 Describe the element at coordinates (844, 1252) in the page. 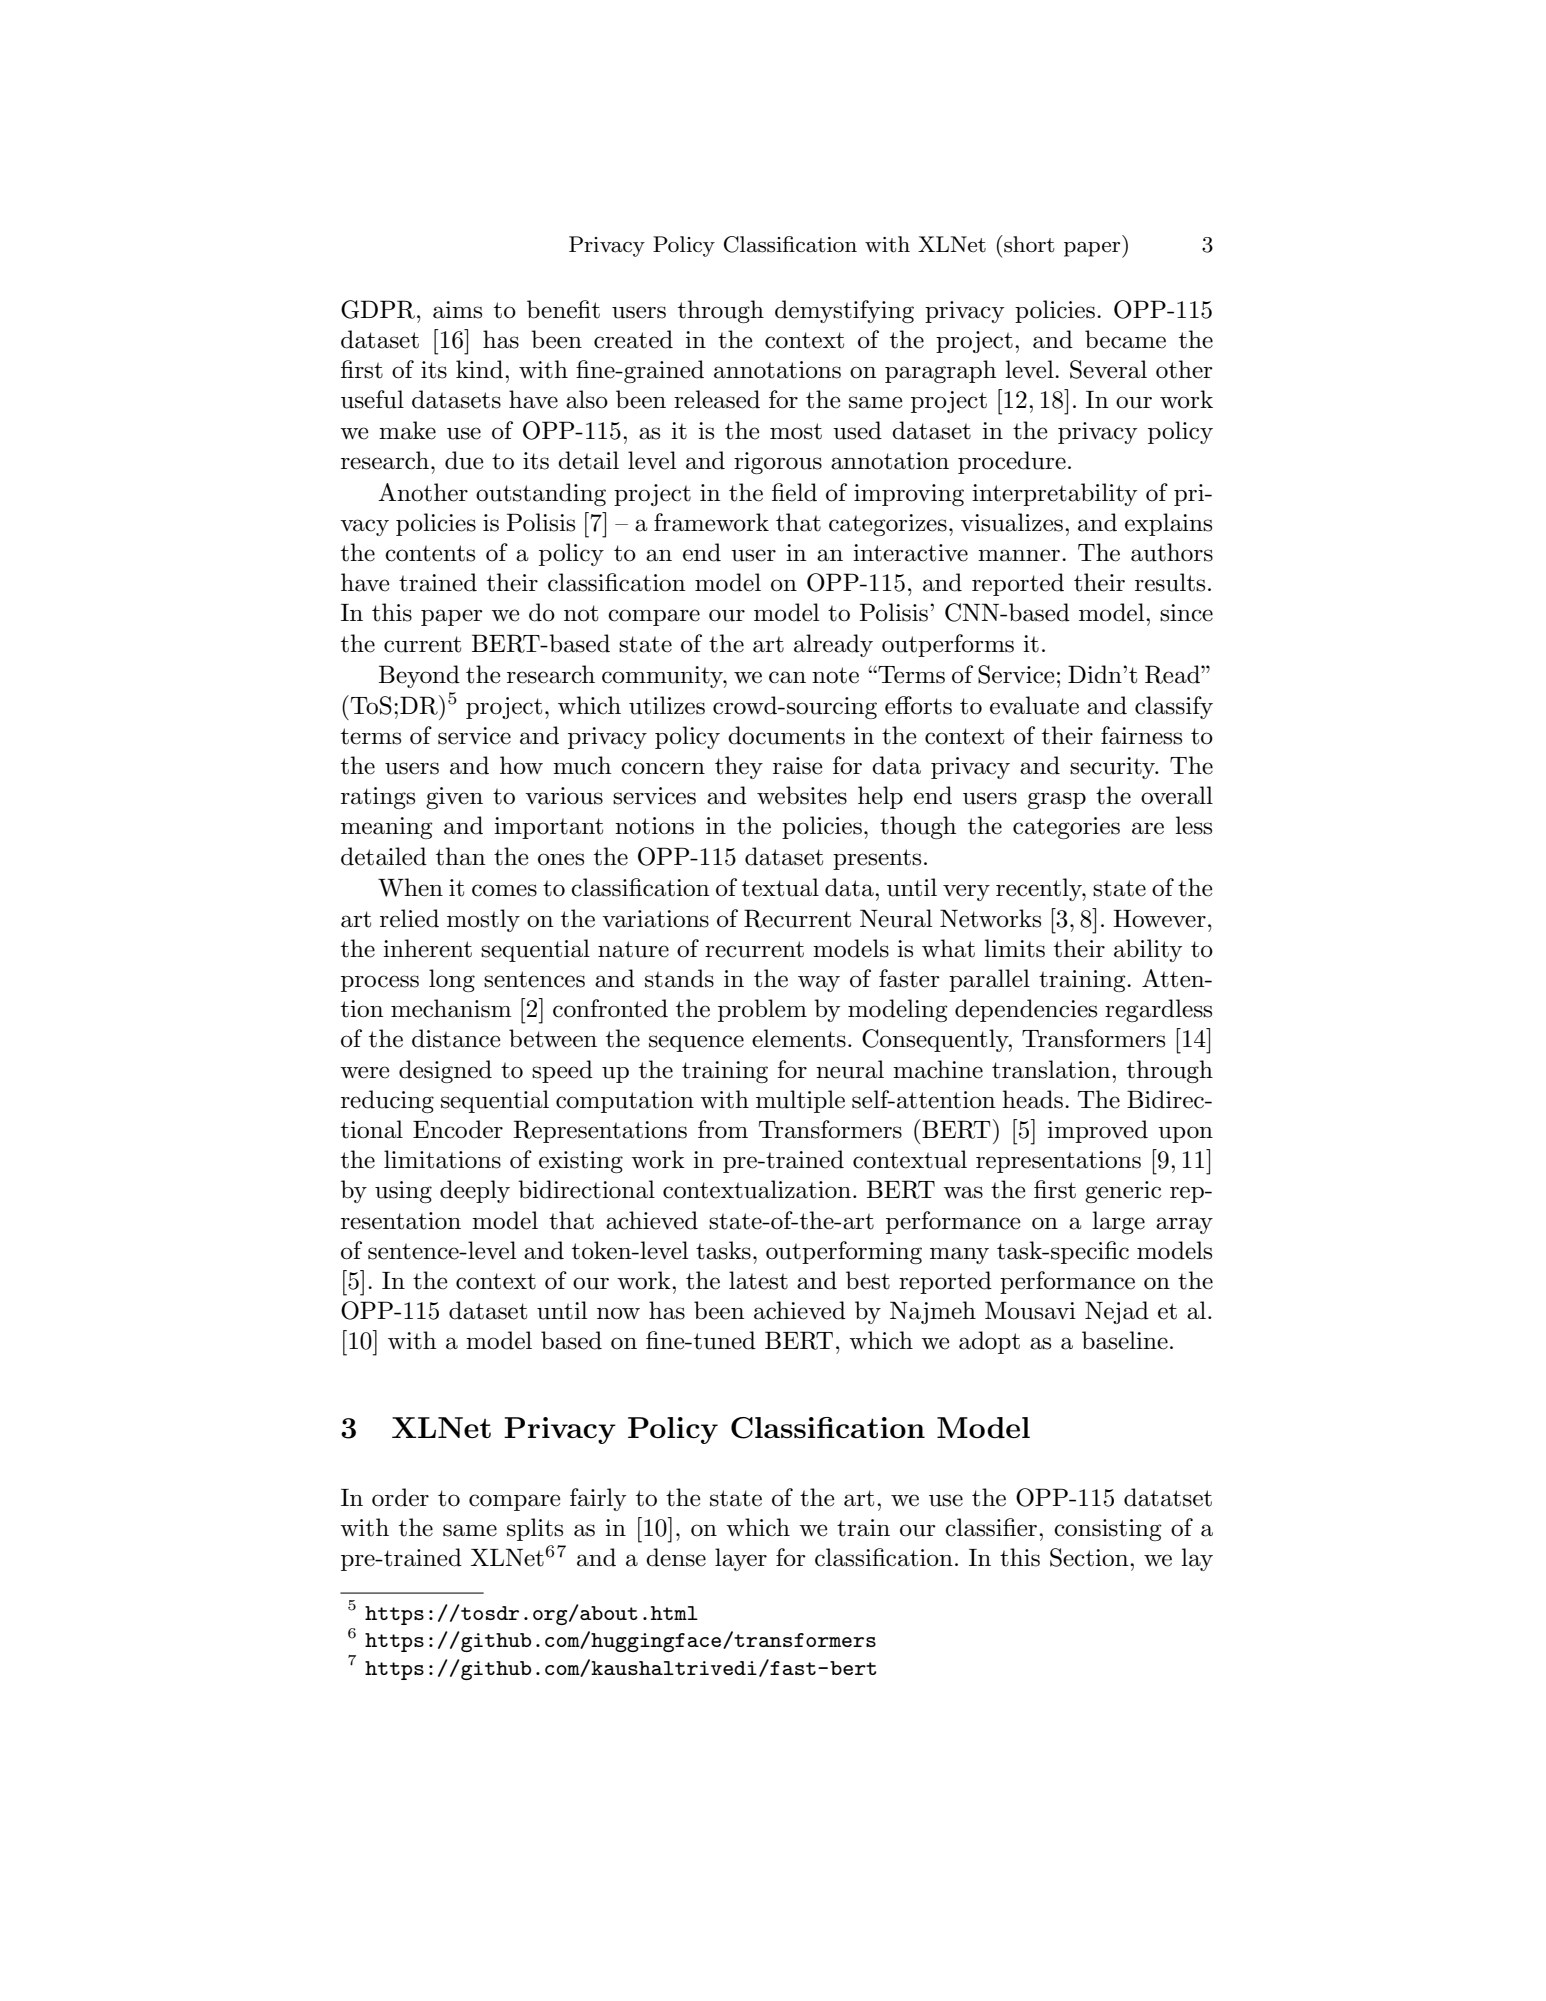

I see `outperforming` at that location.
